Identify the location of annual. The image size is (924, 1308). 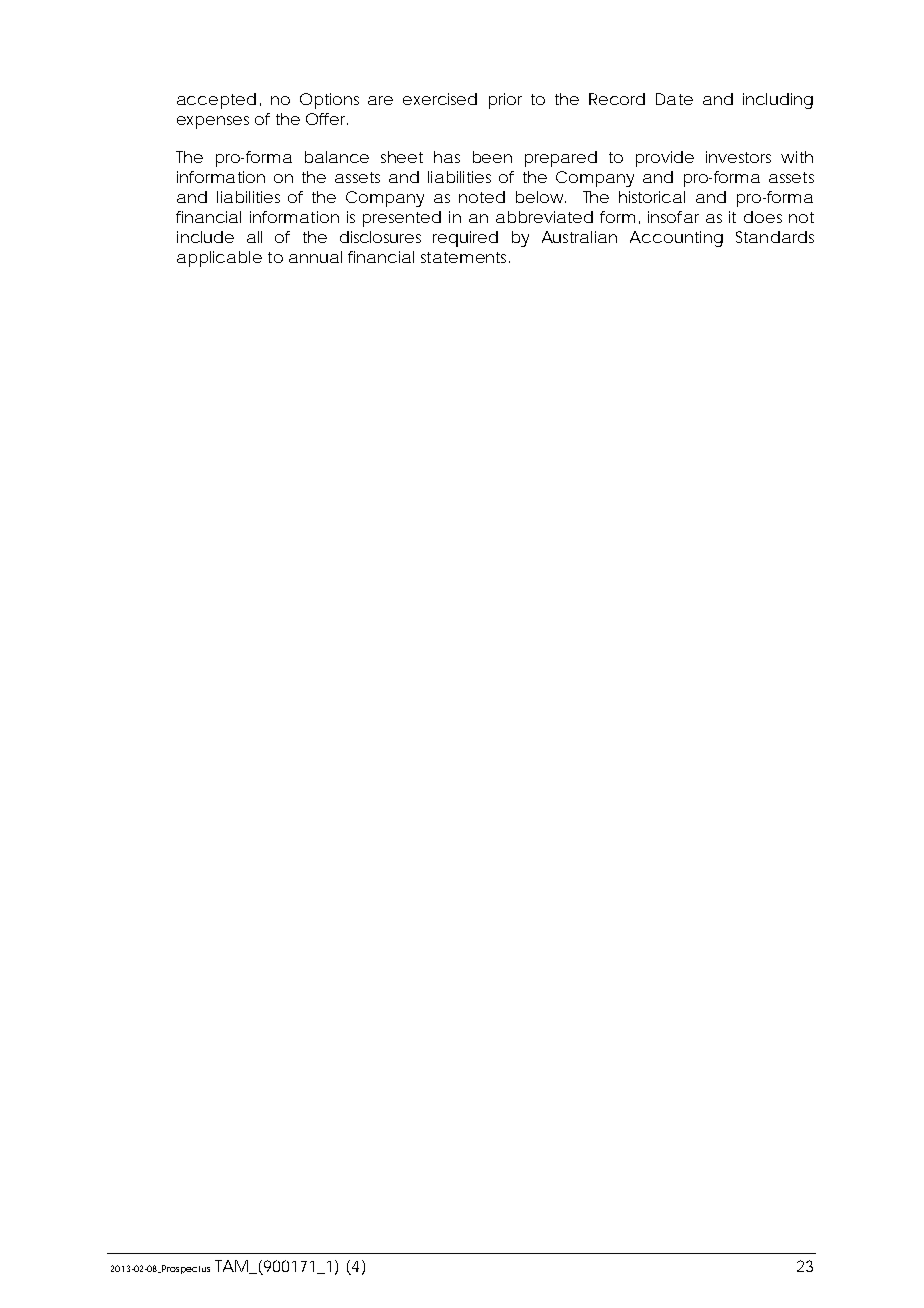
(315, 257).
